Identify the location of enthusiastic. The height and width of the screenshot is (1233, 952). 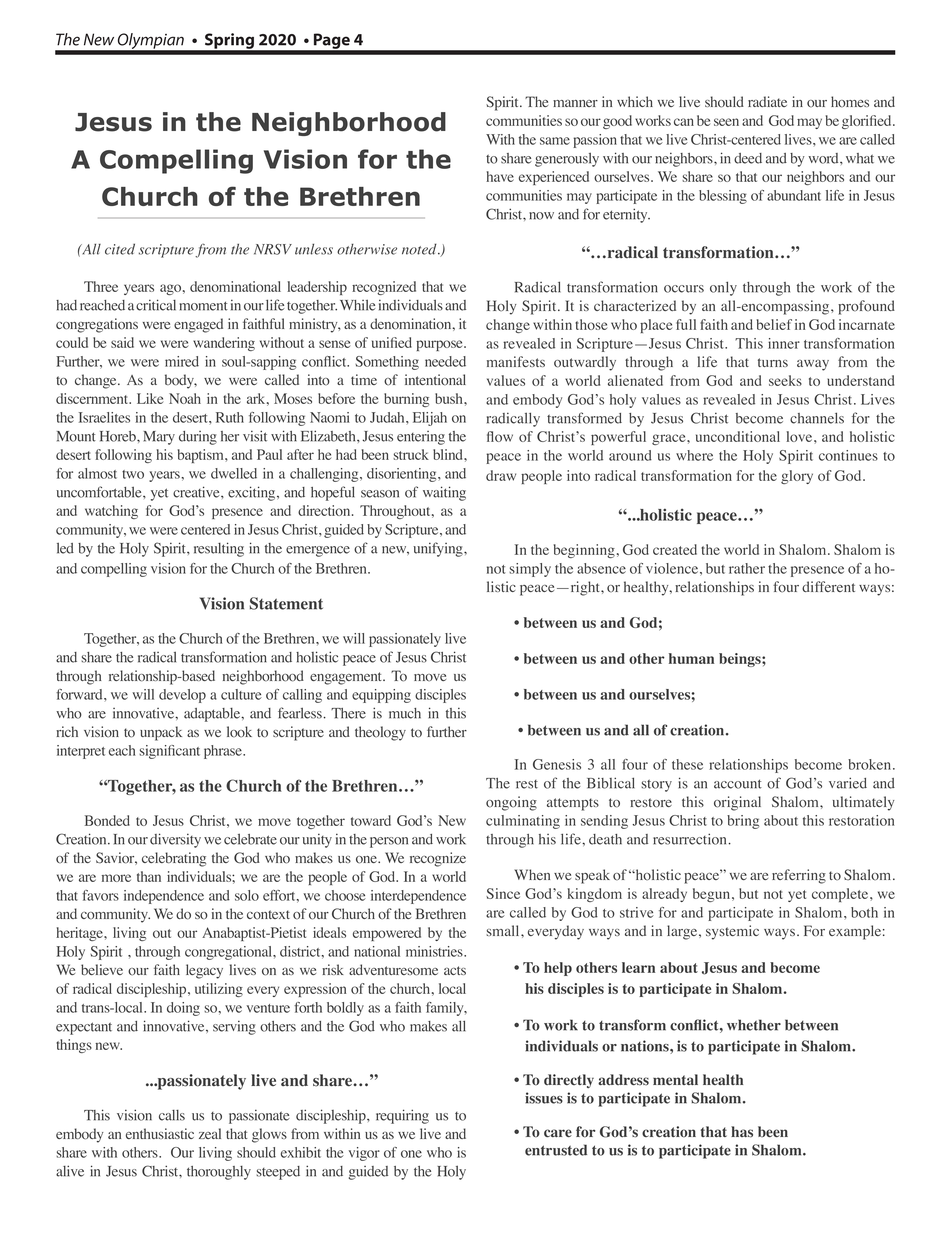
(160, 1133).
